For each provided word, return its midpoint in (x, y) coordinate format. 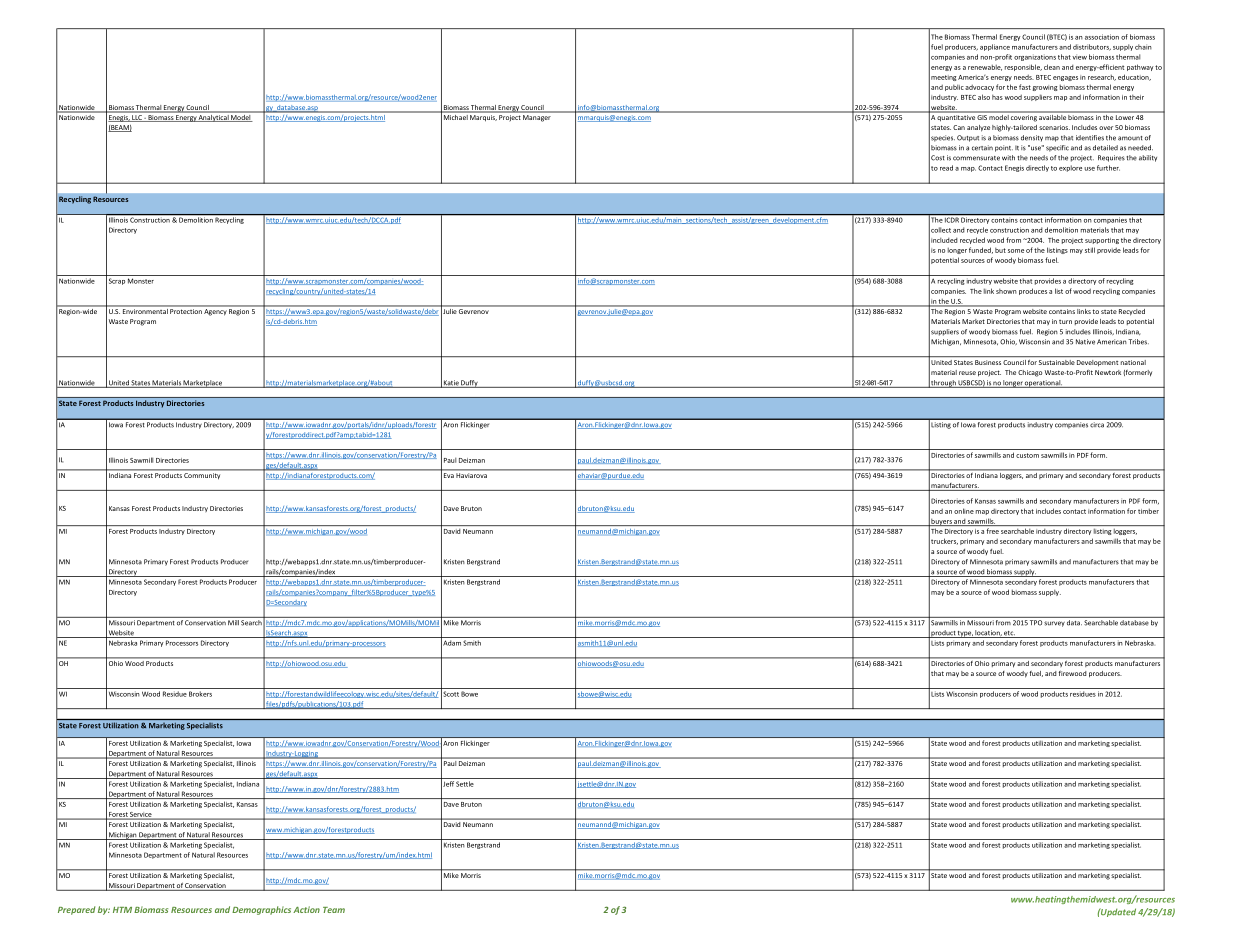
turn (1065, 322)
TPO (1036, 622)
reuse (967, 373)
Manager (536, 118)
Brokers (200, 694)
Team (334, 910)
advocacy (979, 88)
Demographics (261, 910)
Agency (215, 312)
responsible (1023, 67)
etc (1009, 634)
